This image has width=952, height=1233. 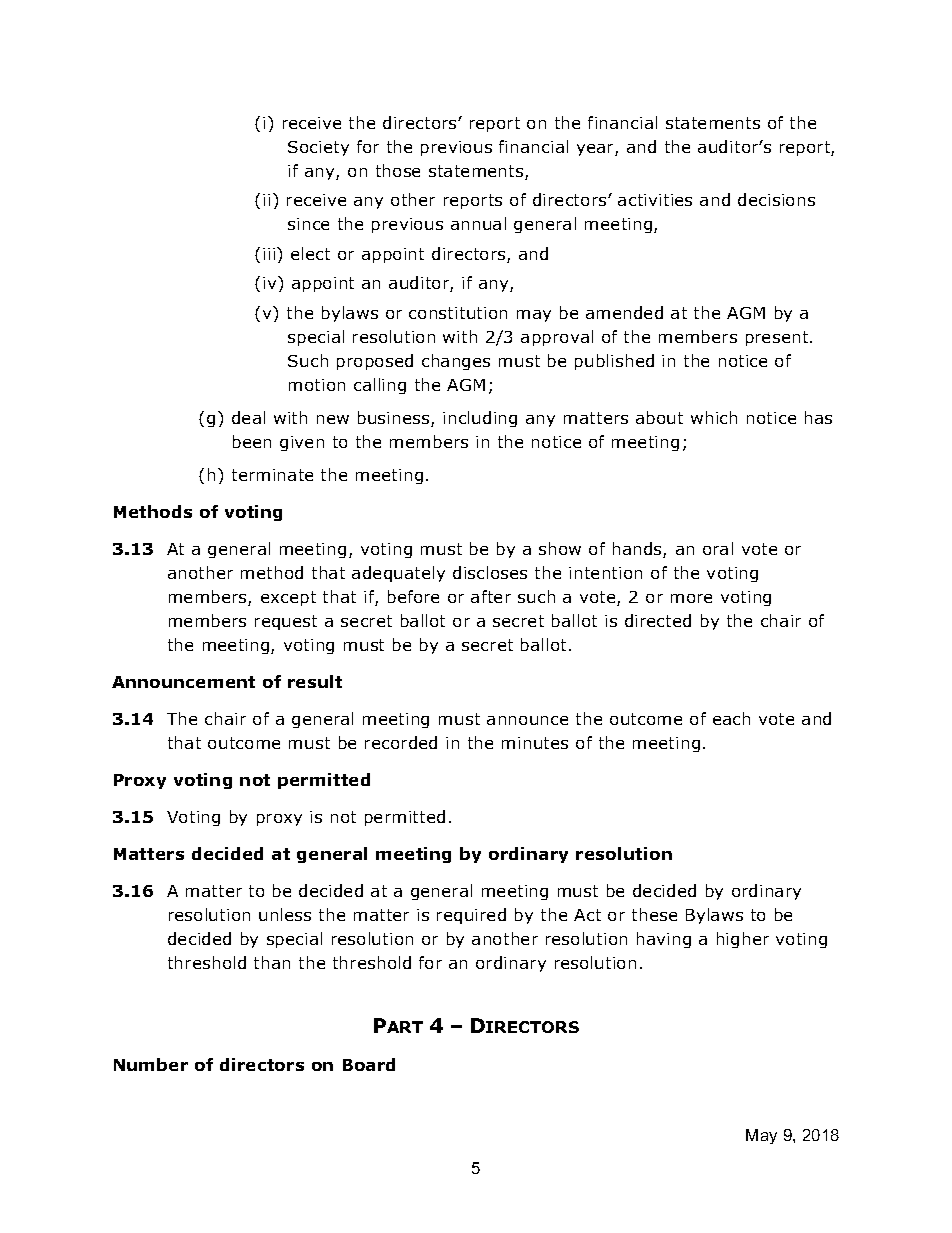 I want to click on minutes, so click(x=535, y=743).
